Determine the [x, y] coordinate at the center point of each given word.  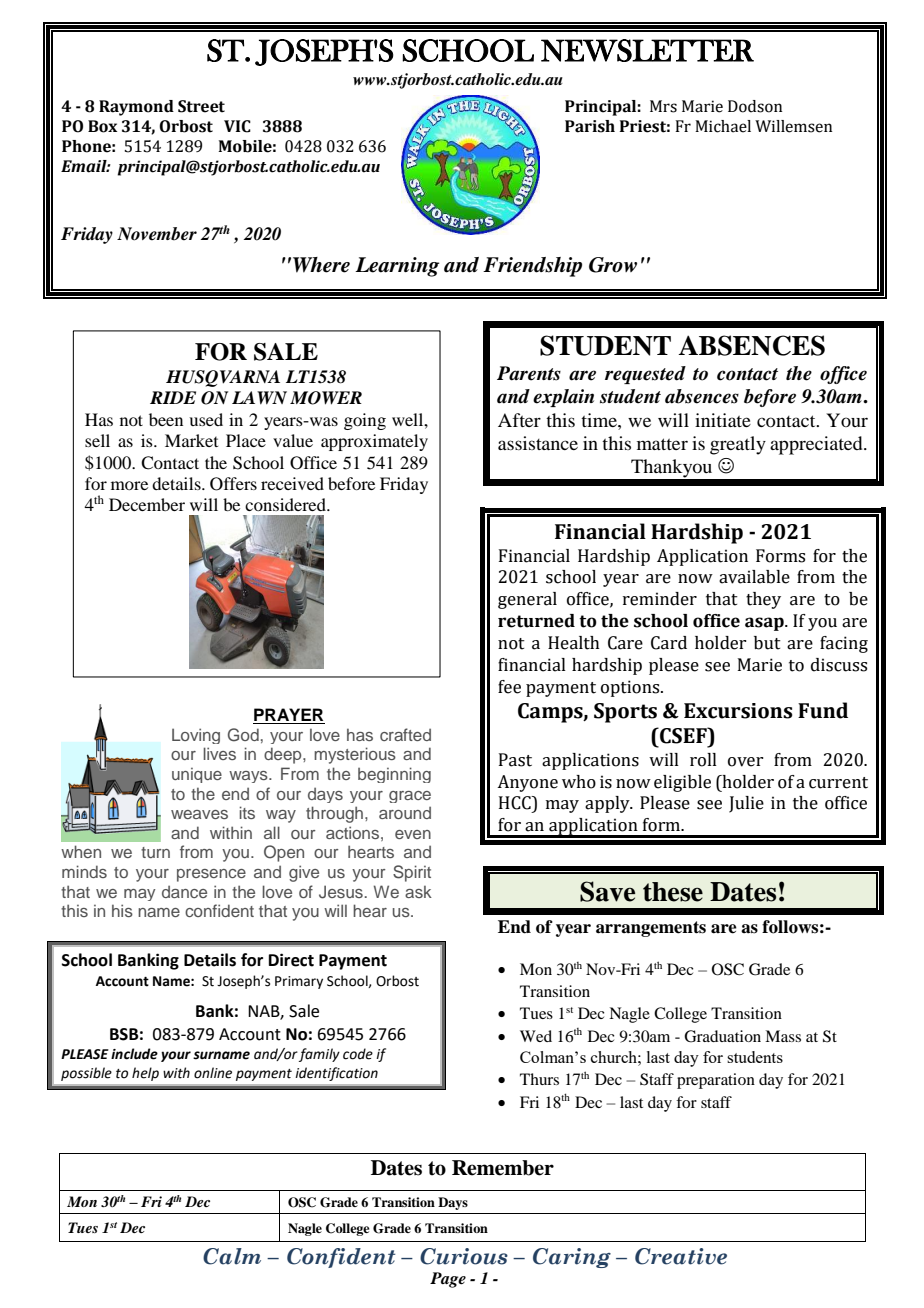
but [767, 643]
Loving [196, 736]
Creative [681, 1256]
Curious [464, 1256]
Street [201, 106]
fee [509, 687]
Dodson [755, 106]
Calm [232, 1256]
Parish [590, 126]
